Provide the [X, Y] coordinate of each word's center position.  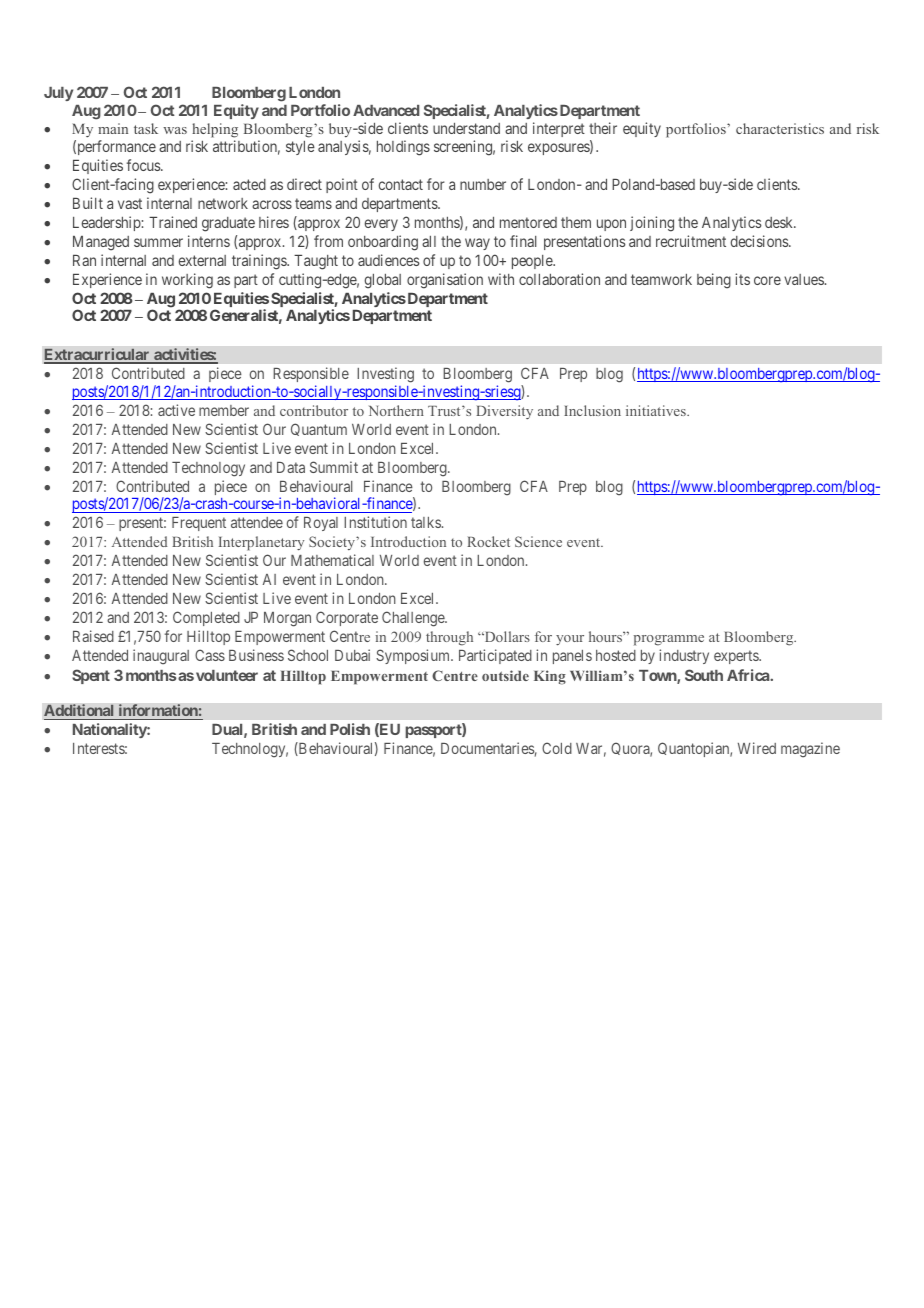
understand [466, 128]
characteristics [780, 128]
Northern [396, 410]
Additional [80, 712]
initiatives [657, 410]
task [146, 128]
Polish [350, 729]
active [176, 410]
